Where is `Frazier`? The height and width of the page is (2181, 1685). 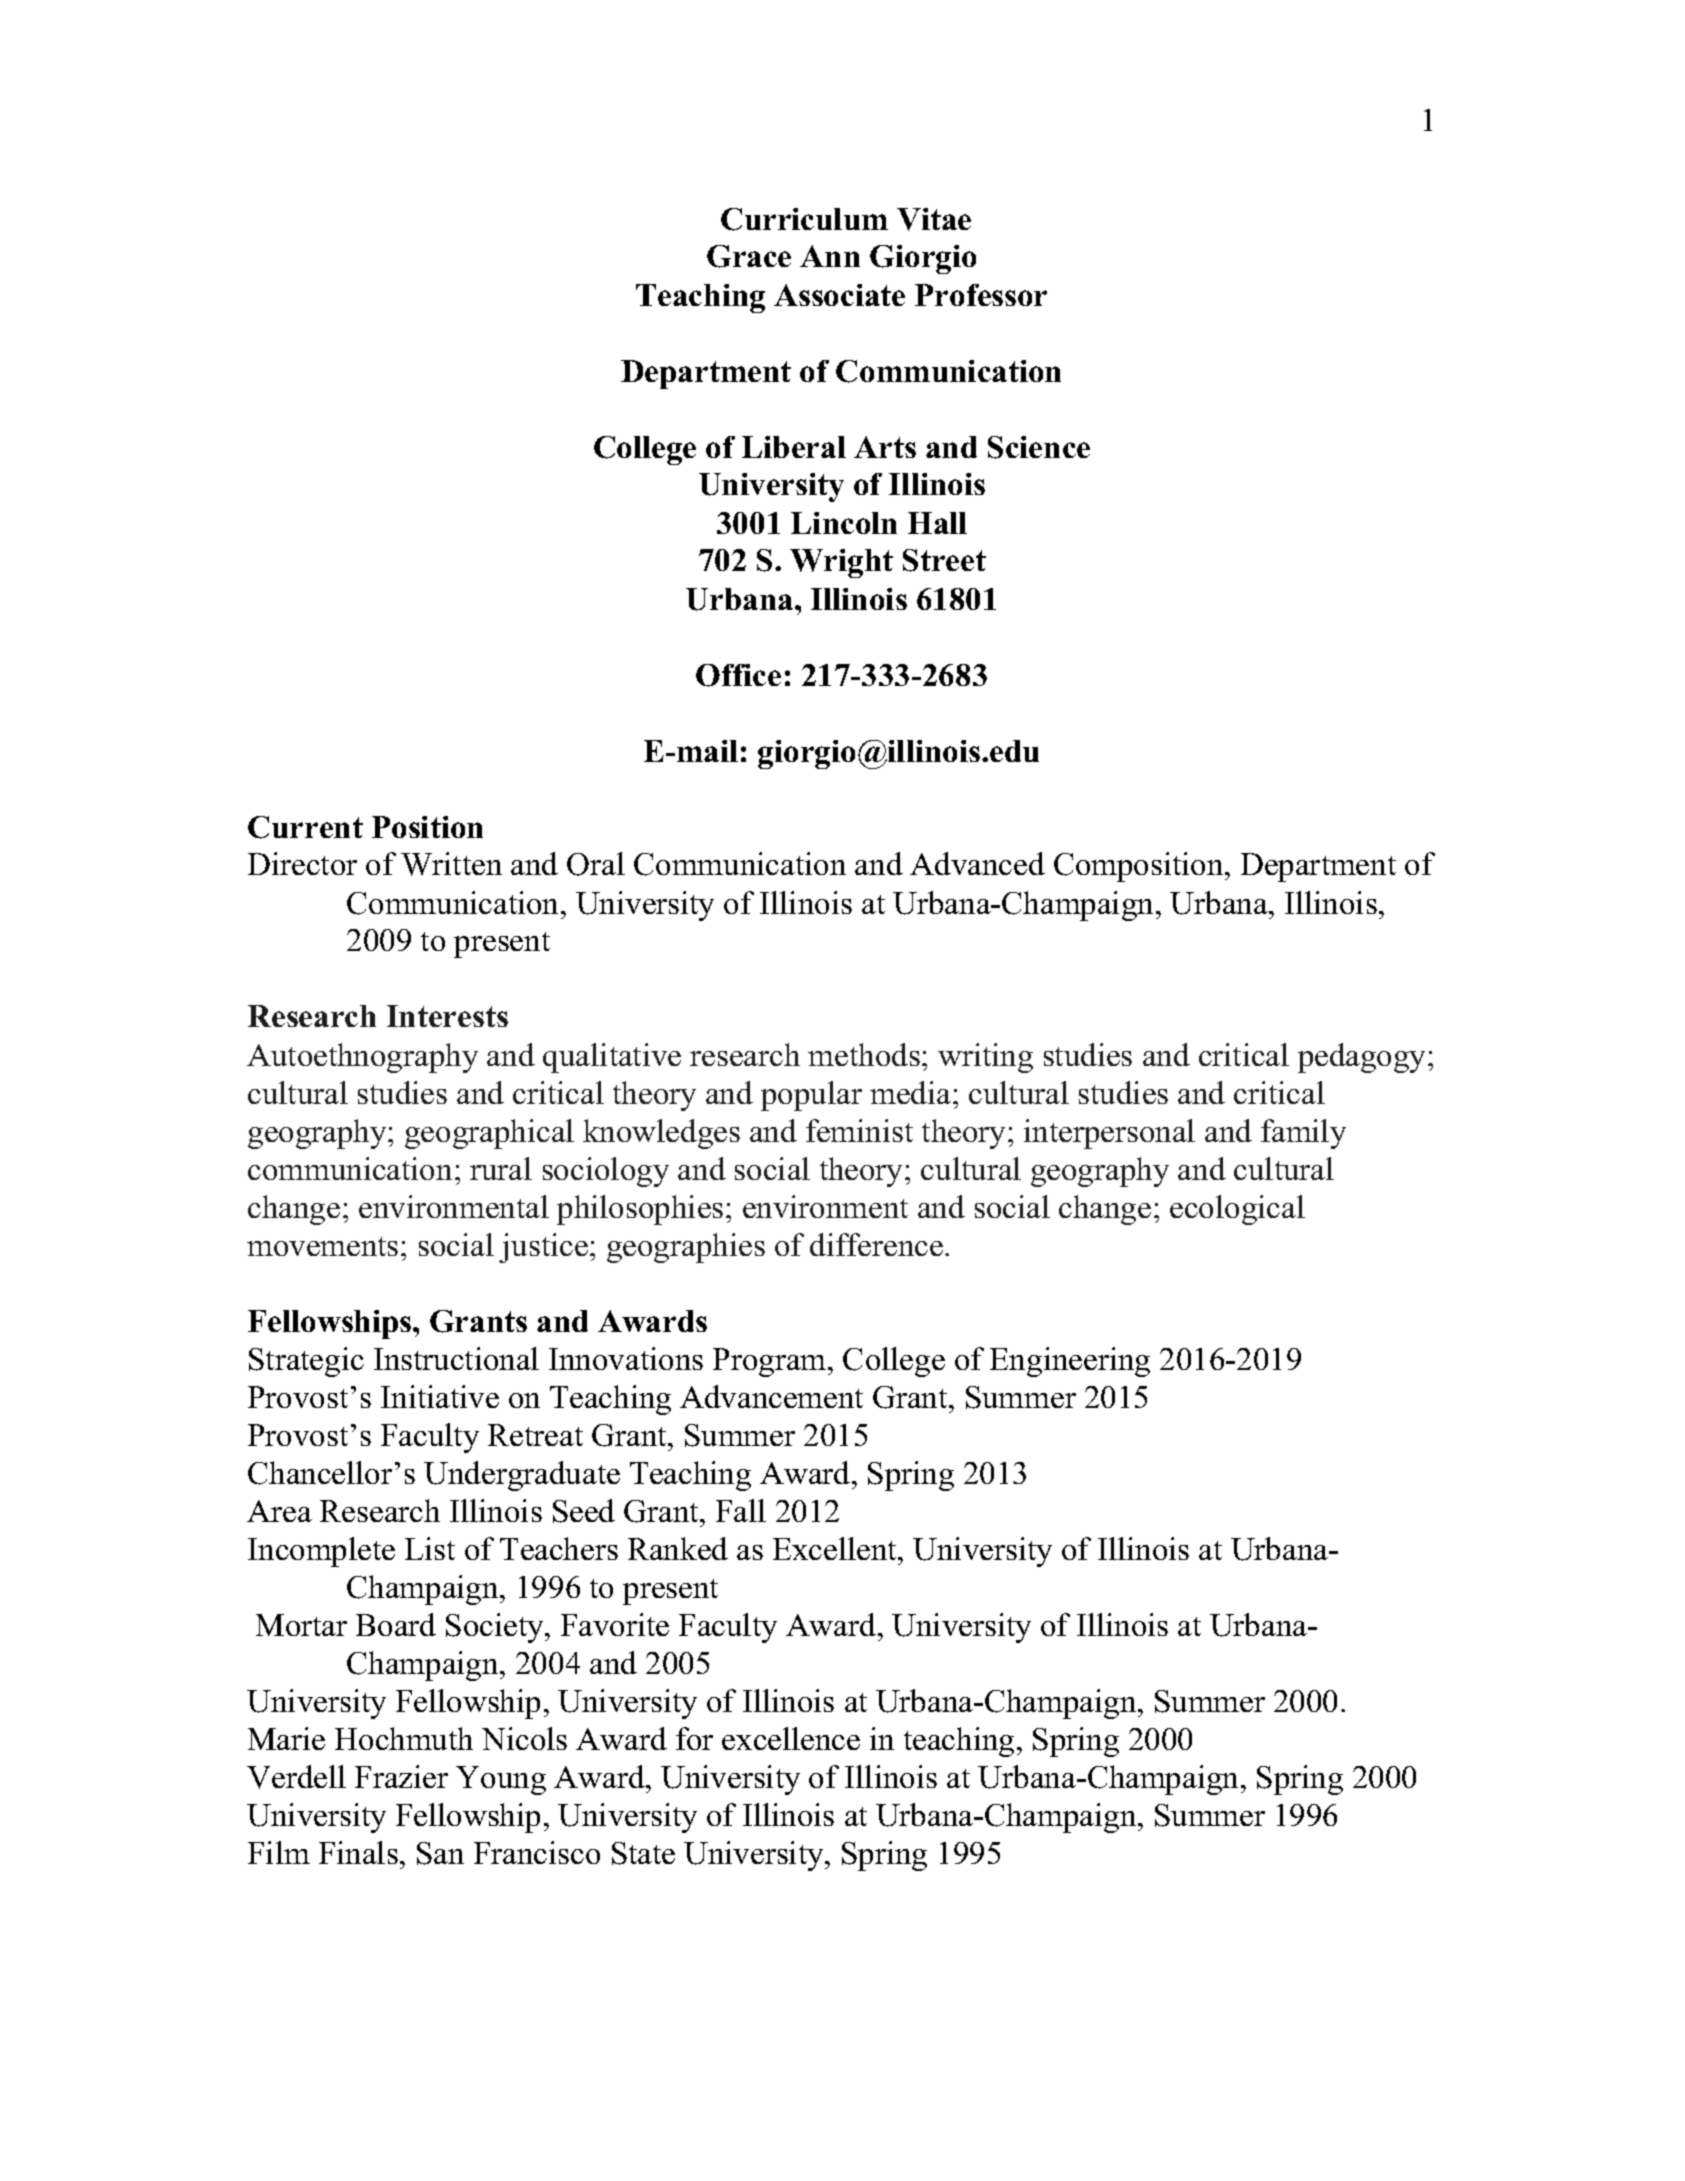 Frazier is located at coordinates (401, 1776).
